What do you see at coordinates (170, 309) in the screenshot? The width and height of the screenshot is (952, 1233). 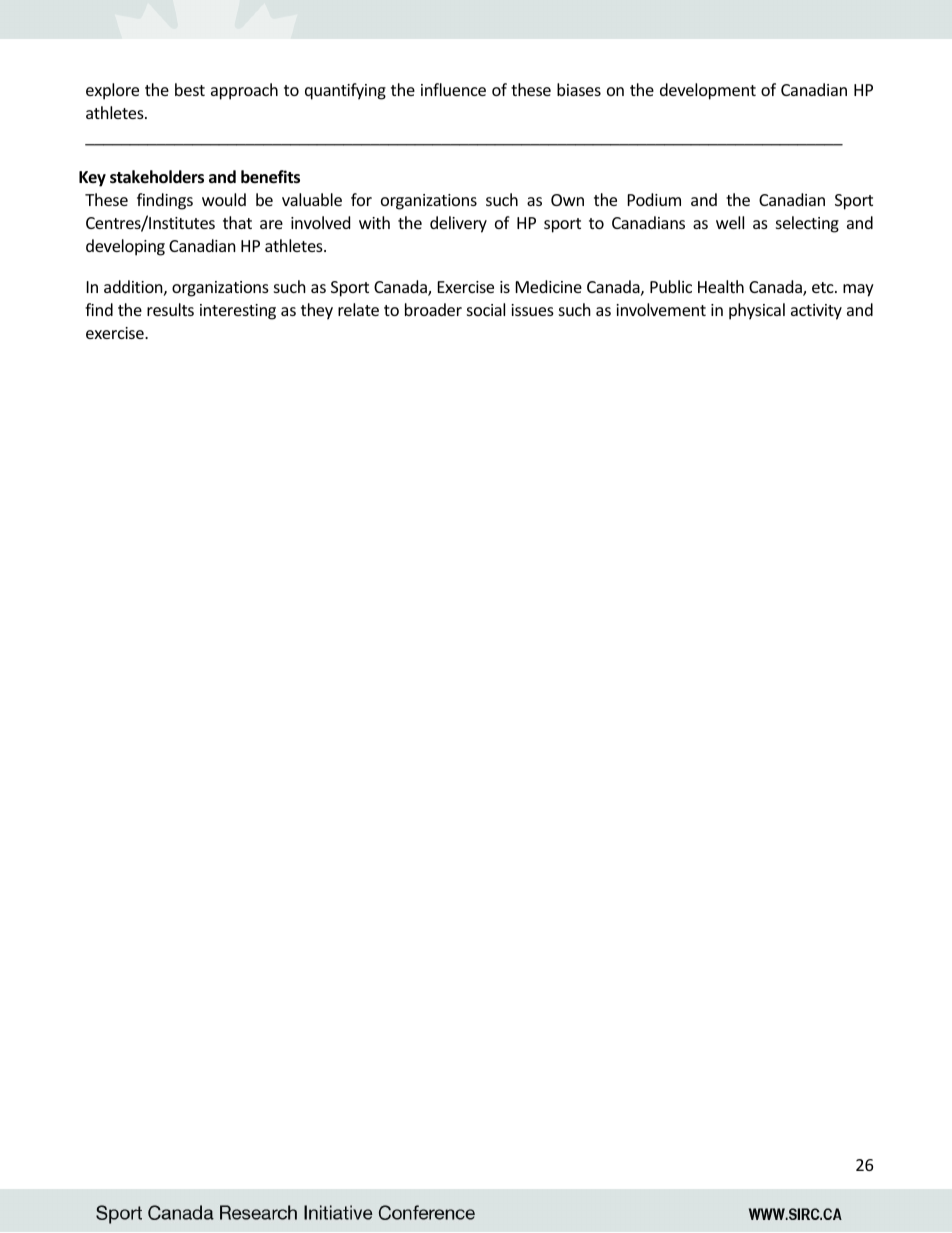 I see `results` at bounding box center [170, 309].
